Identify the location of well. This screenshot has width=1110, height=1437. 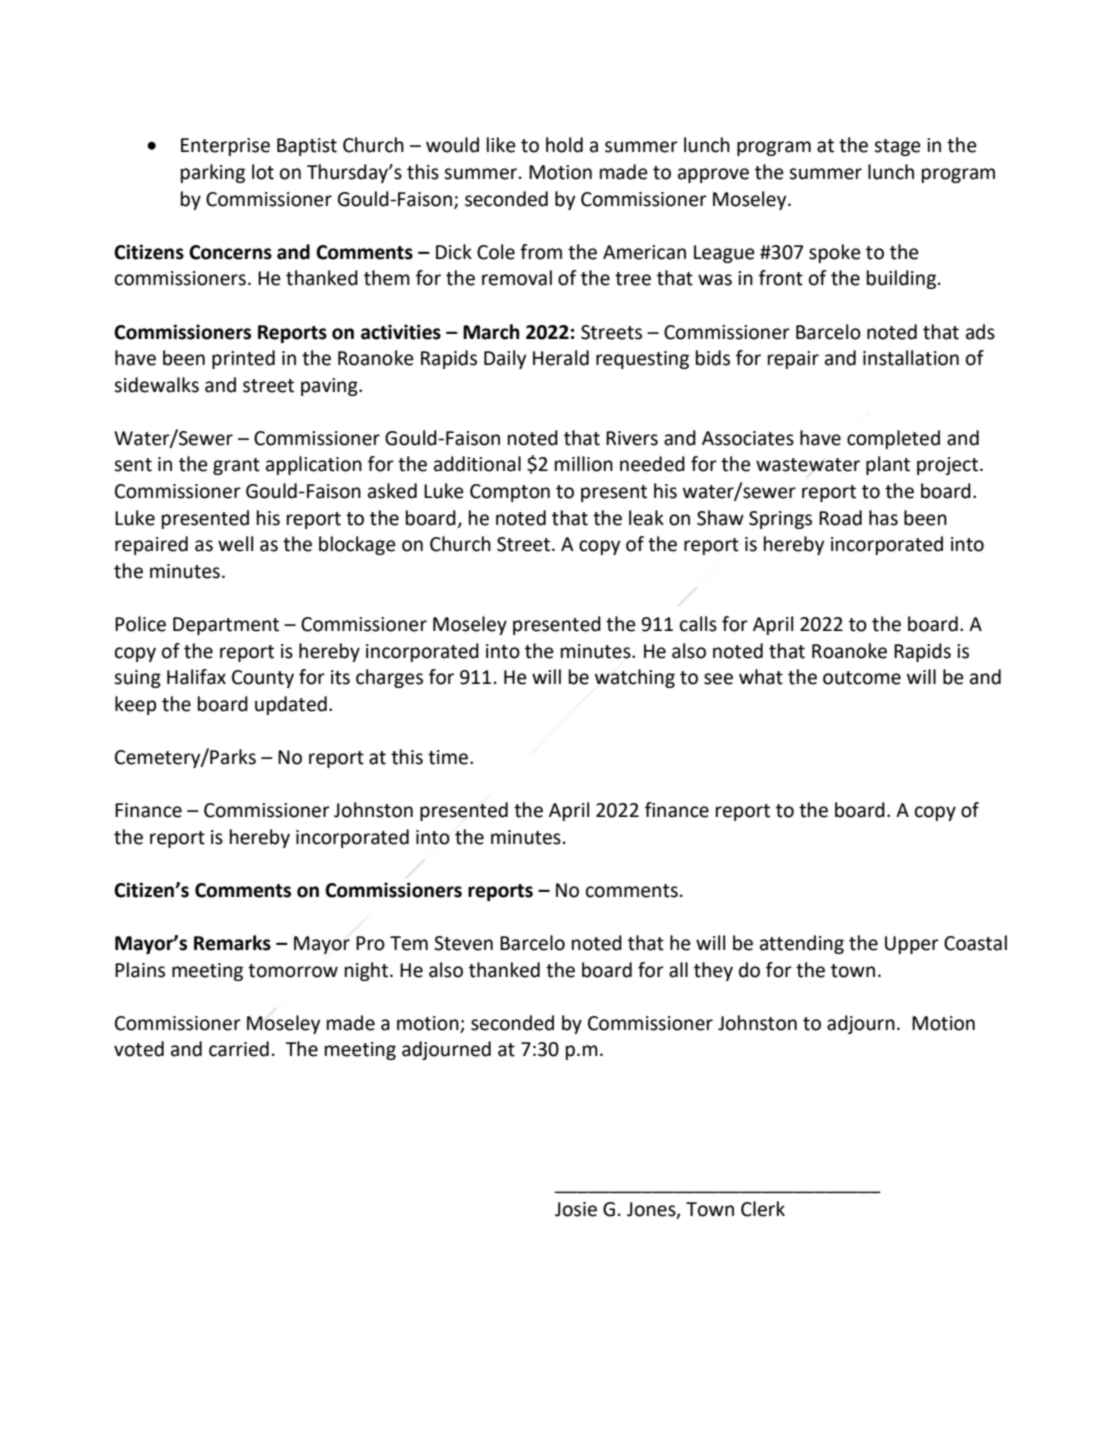
(235, 544).
